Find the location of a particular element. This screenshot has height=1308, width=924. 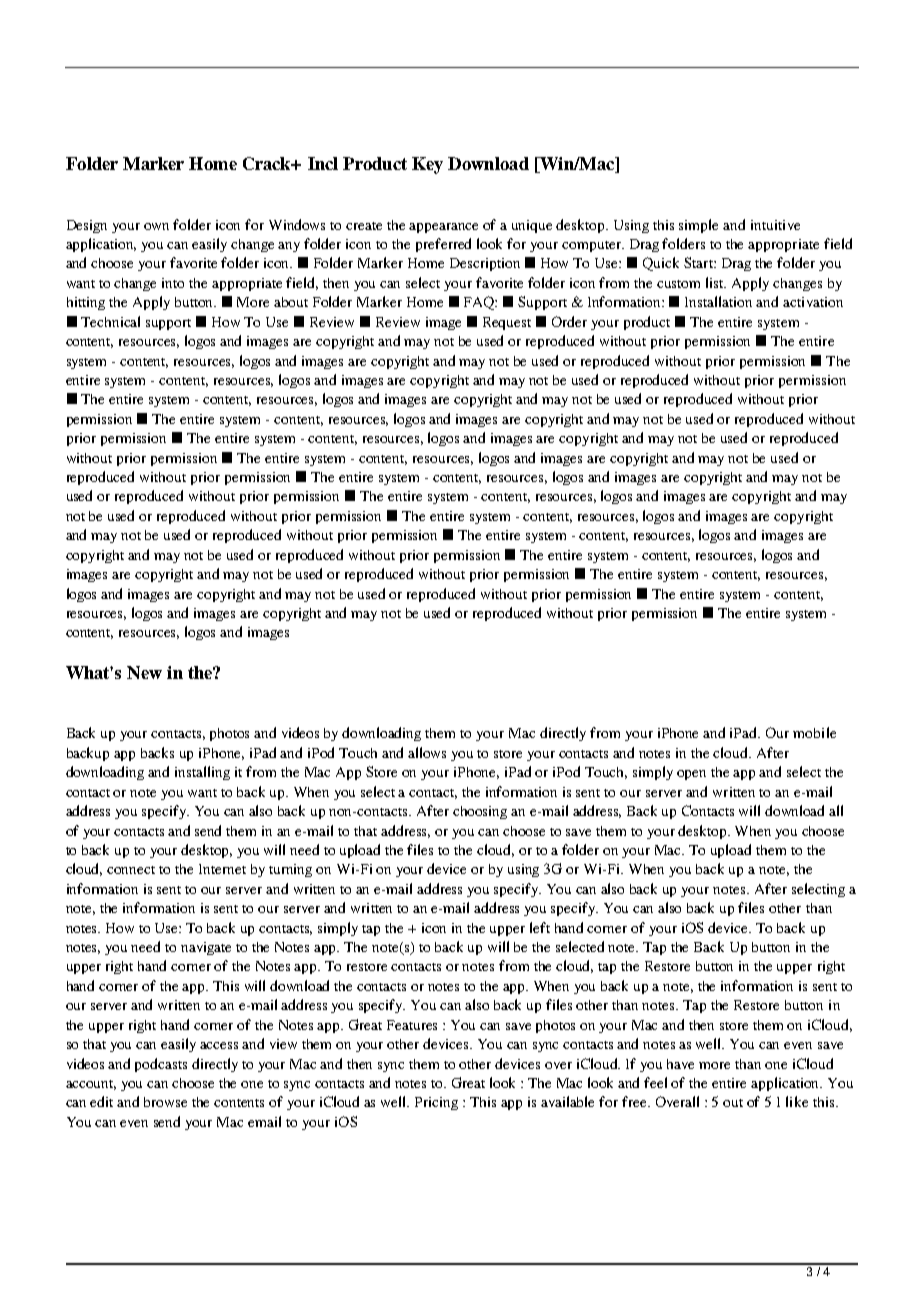

Design is located at coordinates (87, 226).
